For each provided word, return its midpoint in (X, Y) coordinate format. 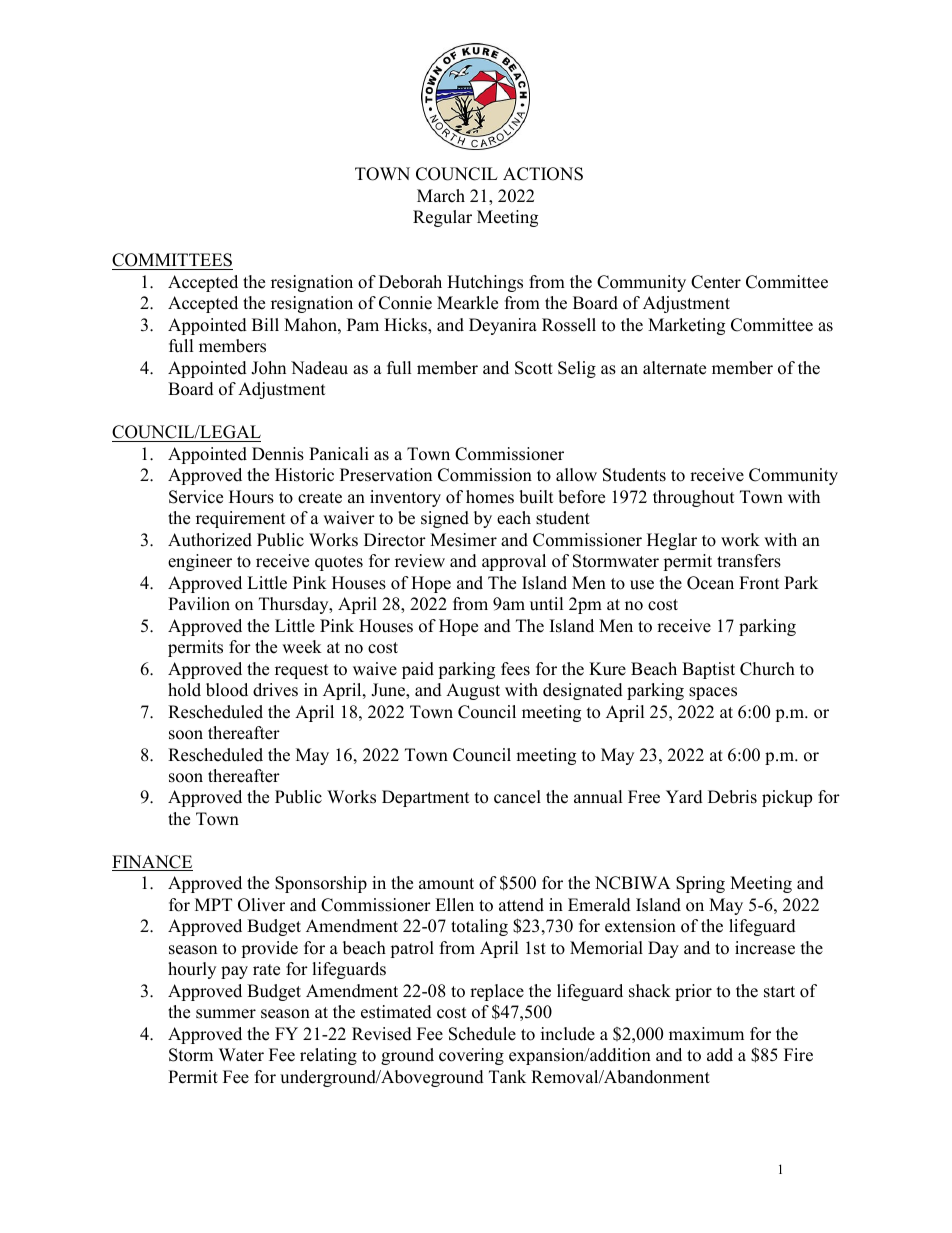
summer (226, 1014)
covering (471, 1056)
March (441, 196)
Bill (265, 324)
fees (515, 669)
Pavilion (199, 604)
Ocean (710, 583)
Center (716, 282)
